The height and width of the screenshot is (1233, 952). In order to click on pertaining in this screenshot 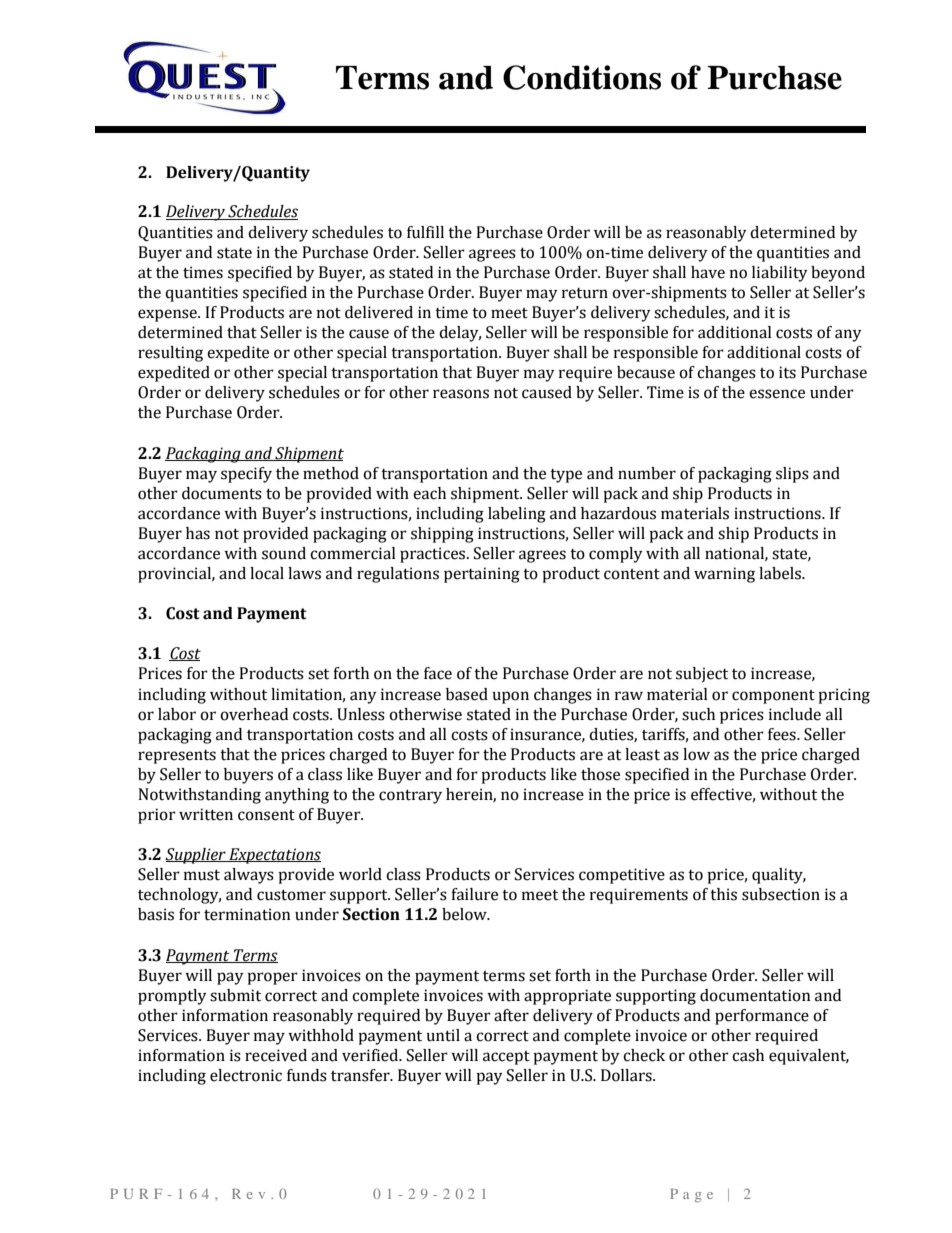, I will do `click(482, 575)`.
